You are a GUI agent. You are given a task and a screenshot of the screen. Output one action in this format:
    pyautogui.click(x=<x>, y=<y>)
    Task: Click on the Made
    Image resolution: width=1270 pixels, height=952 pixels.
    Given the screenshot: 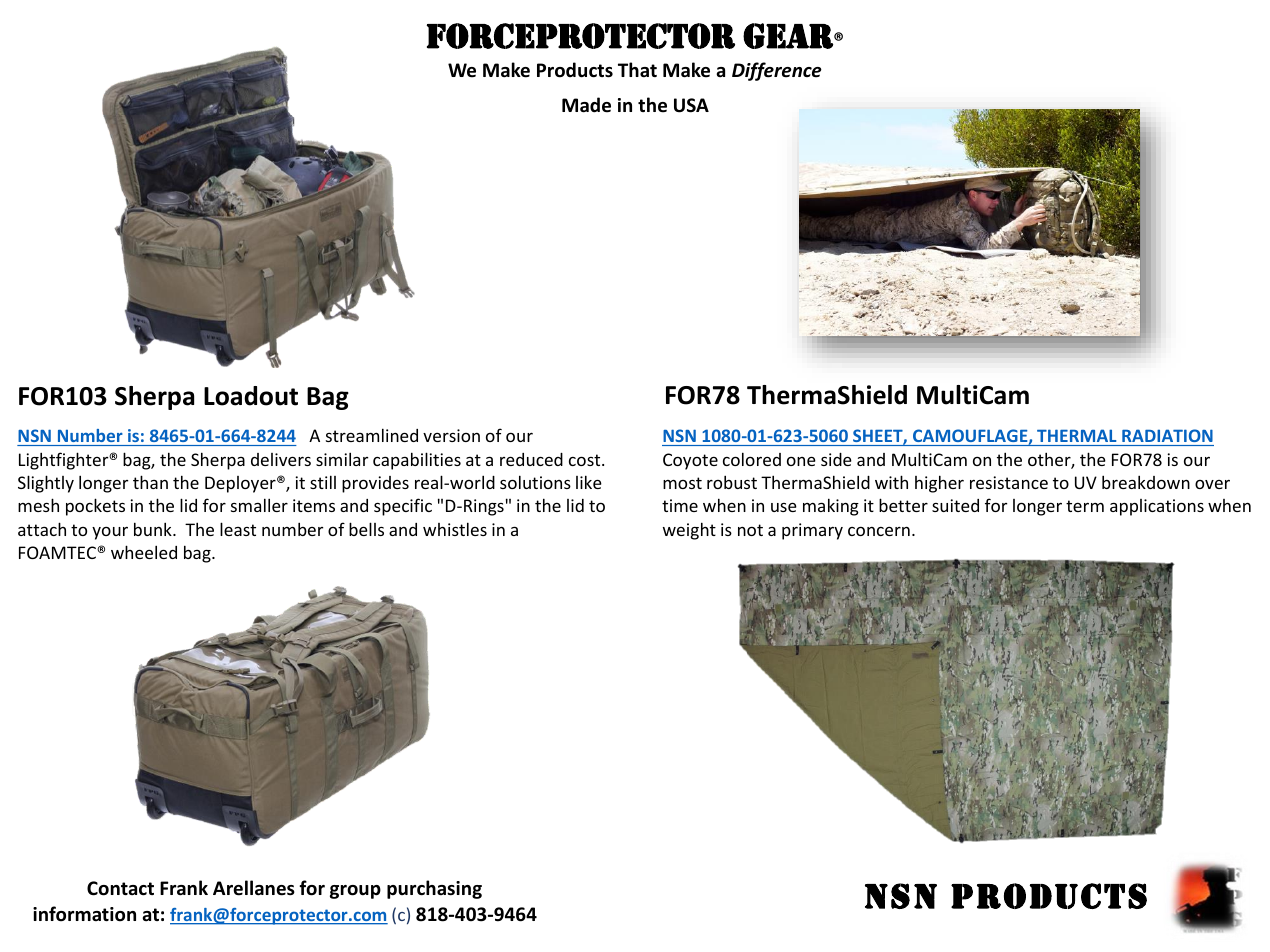 What is the action you would take?
    pyautogui.click(x=586, y=105)
